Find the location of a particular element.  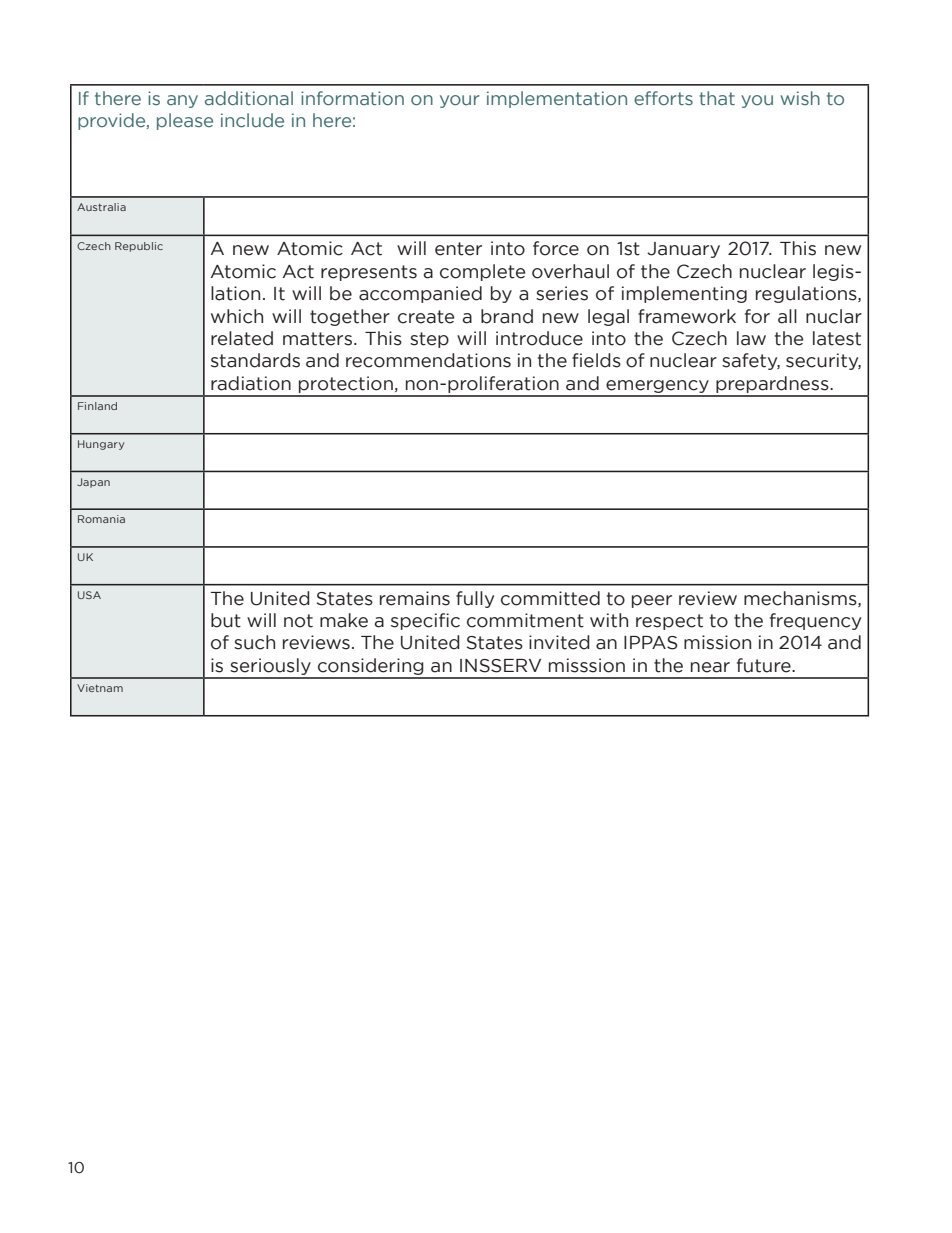

invited is located at coordinates (559, 642).
